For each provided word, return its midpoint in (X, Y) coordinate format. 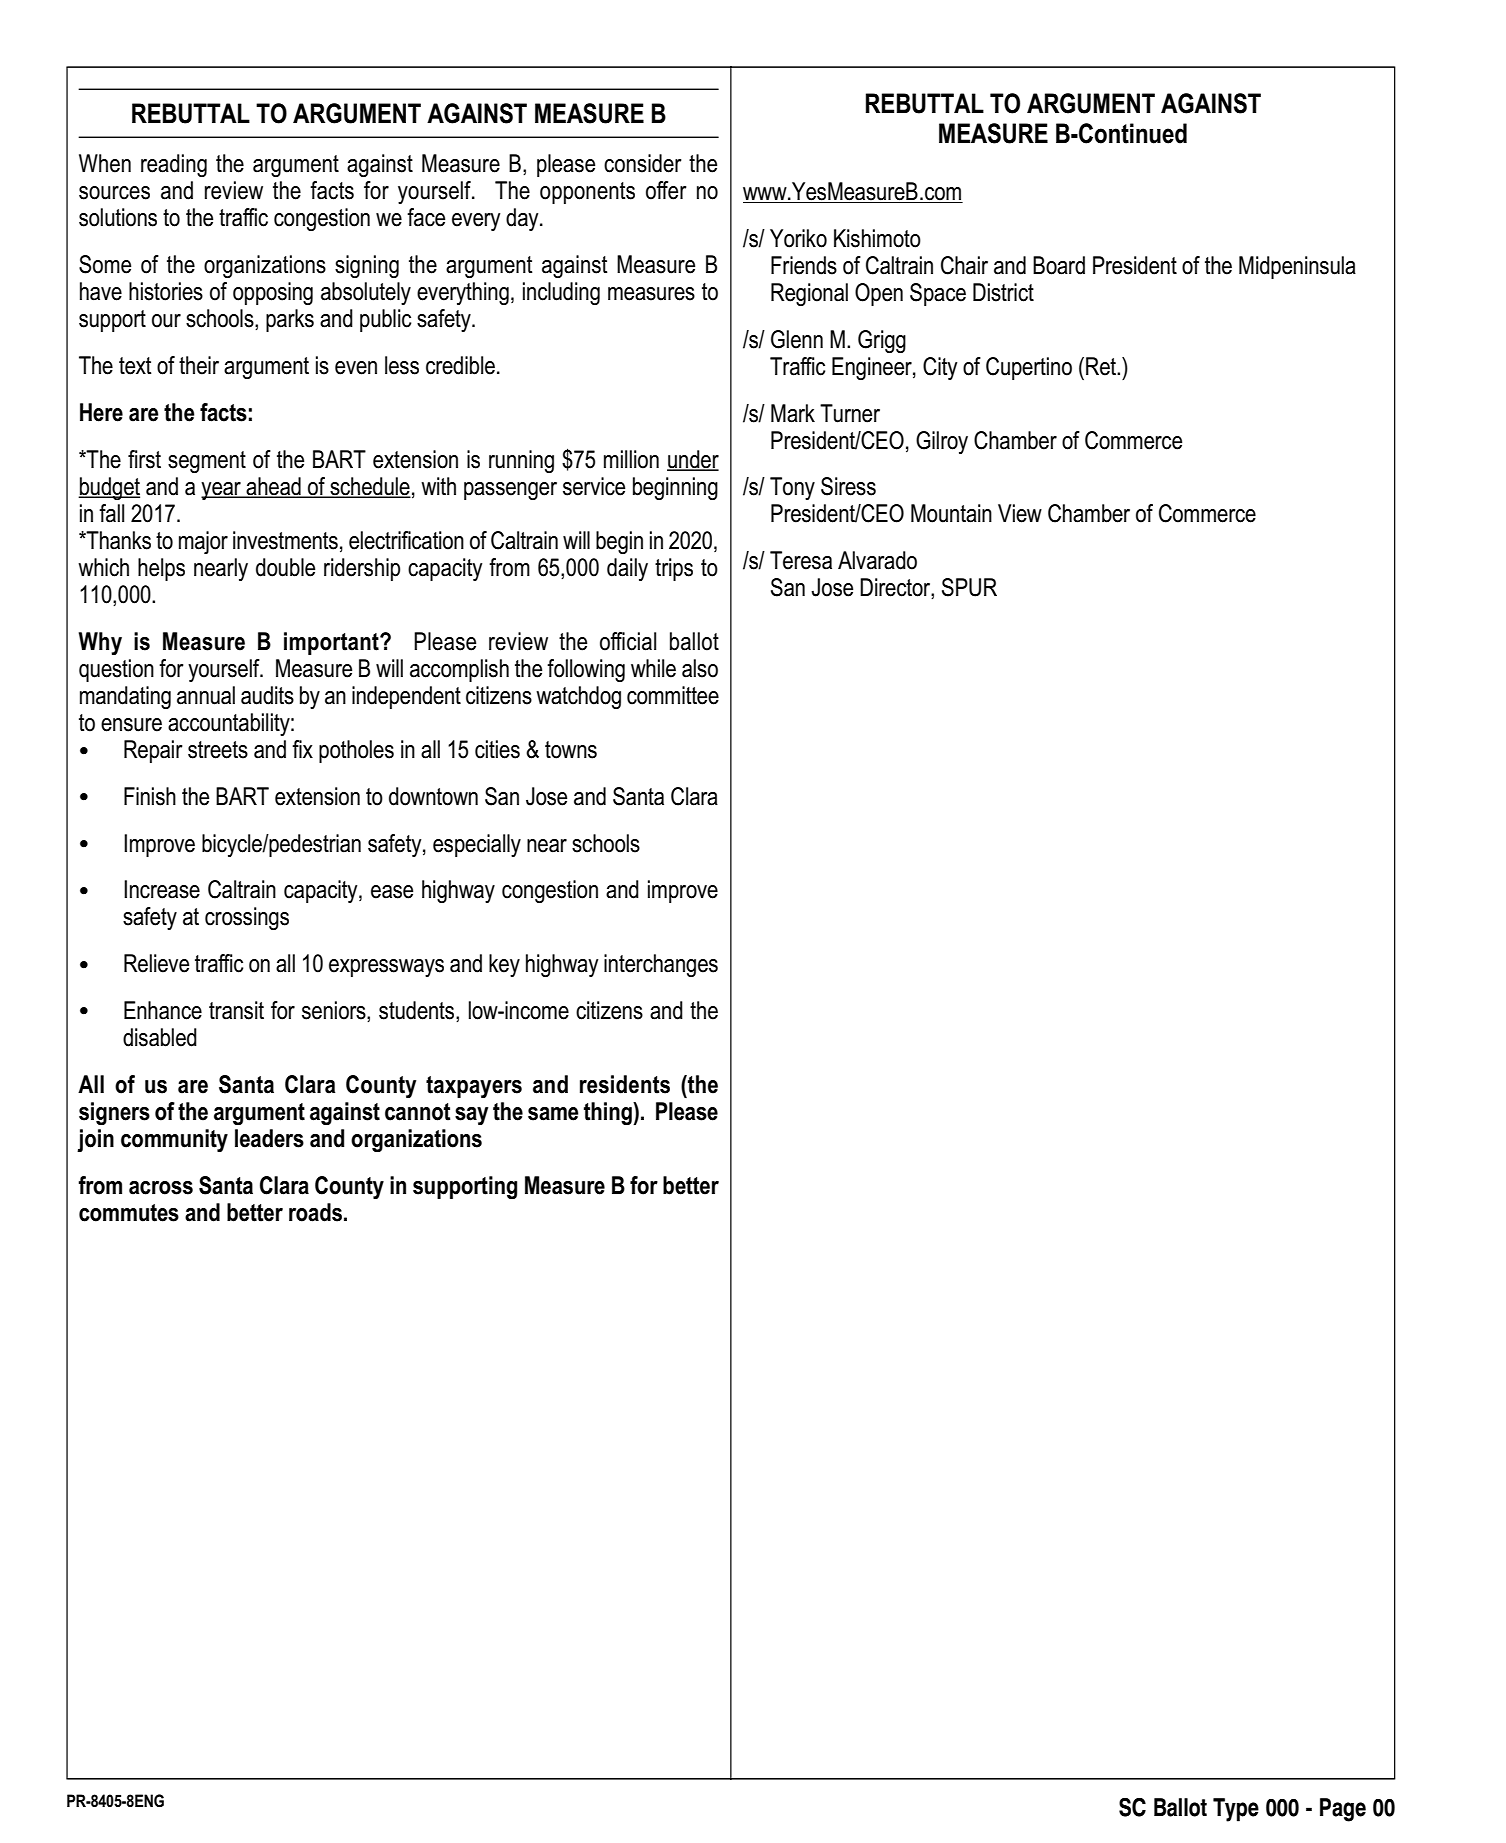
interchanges (661, 965)
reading (174, 165)
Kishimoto (877, 238)
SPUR (969, 587)
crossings (247, 918)
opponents (587, 193)
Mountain (951, 513)
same (553, 1114)
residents (625, 1084)
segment (207, 462)
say (471, 1116)
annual (206, 695)
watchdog (578, 697)
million (631, 459)
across (161, 1188)
